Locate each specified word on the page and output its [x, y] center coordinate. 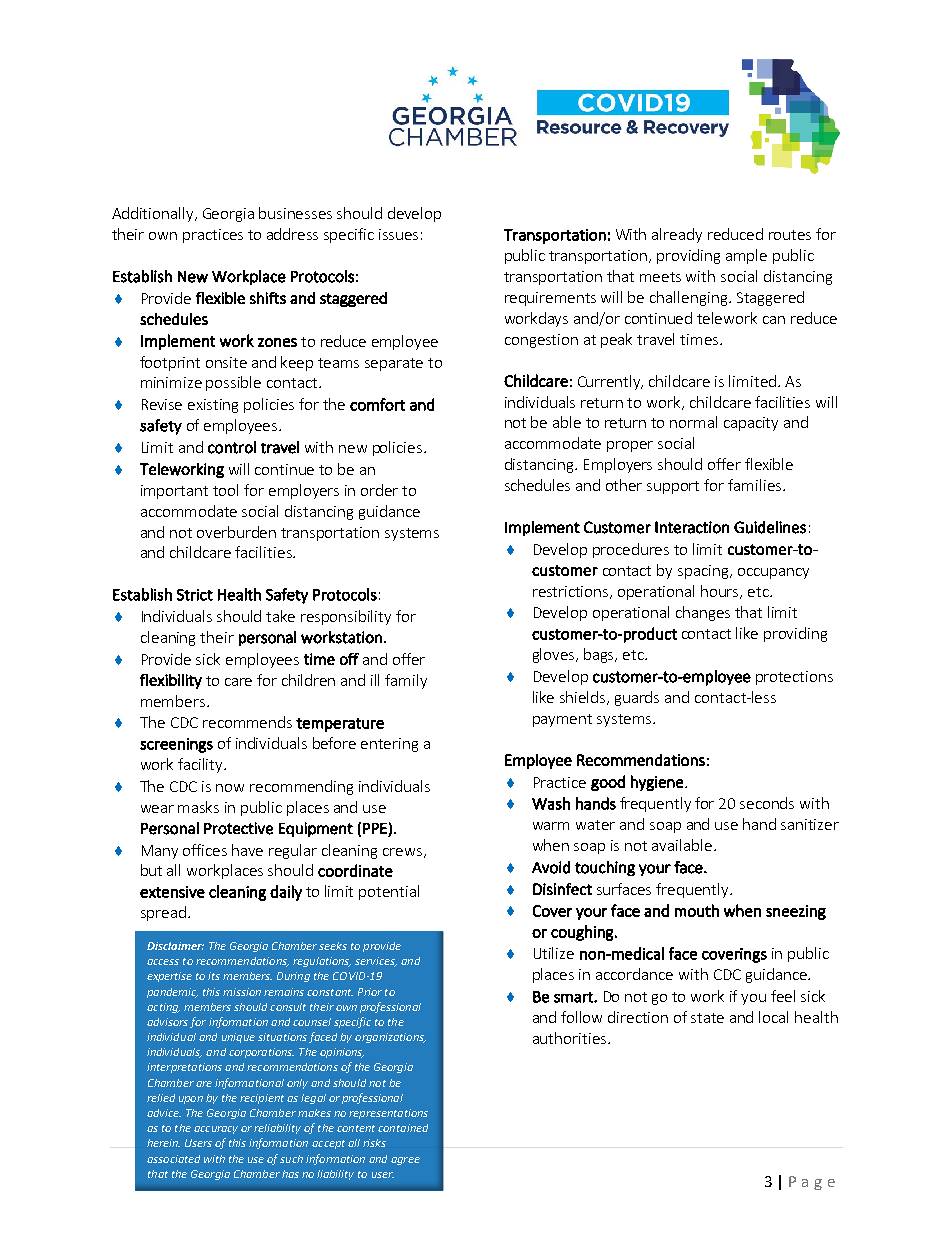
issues [398, 234]
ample [746, 256]
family [406, 681]
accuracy [216, 1130]
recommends [247, 722]
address [292, 234]
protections [794, 678]
